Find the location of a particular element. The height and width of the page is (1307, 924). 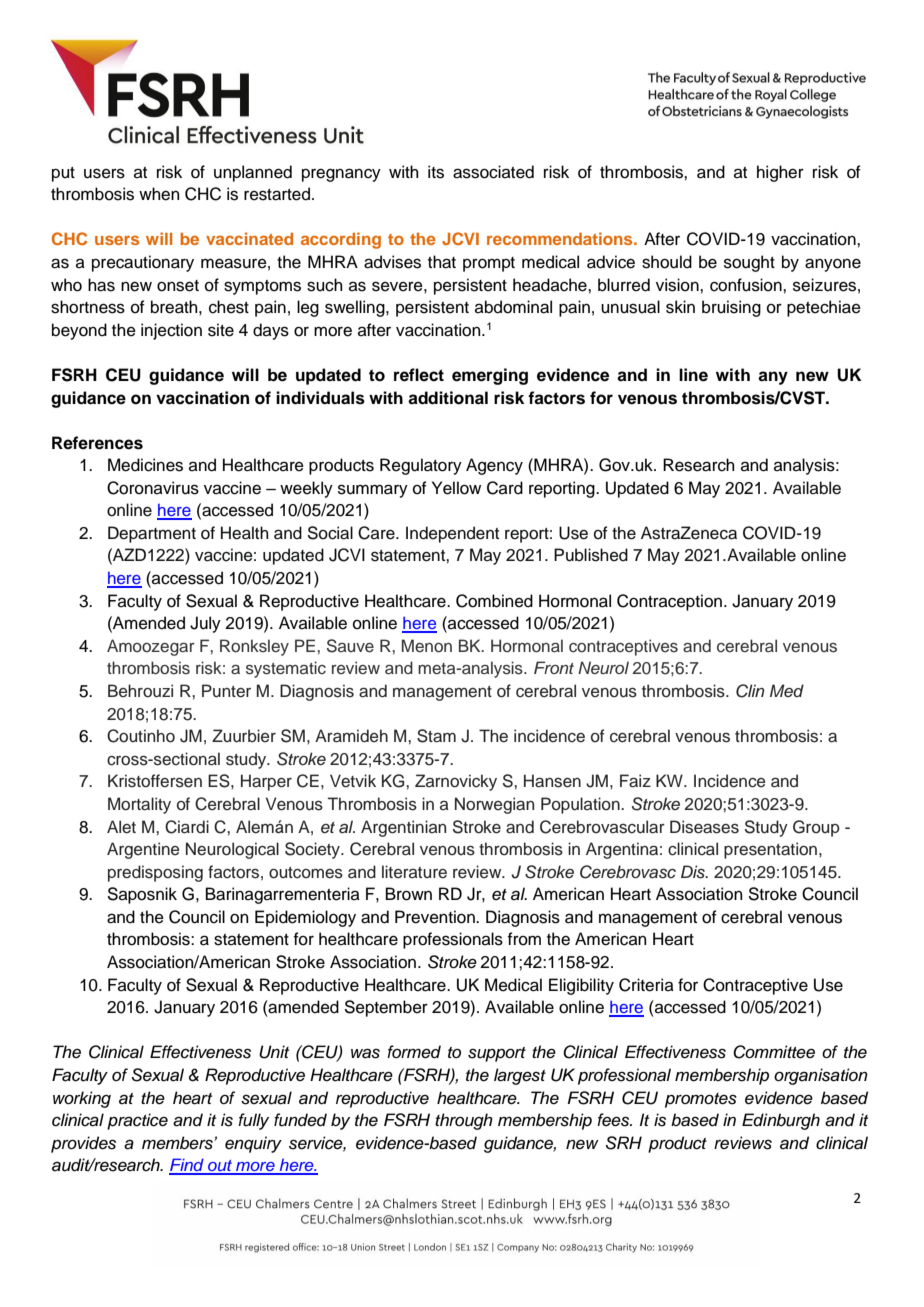

its is located at coordinates (436, 172).
